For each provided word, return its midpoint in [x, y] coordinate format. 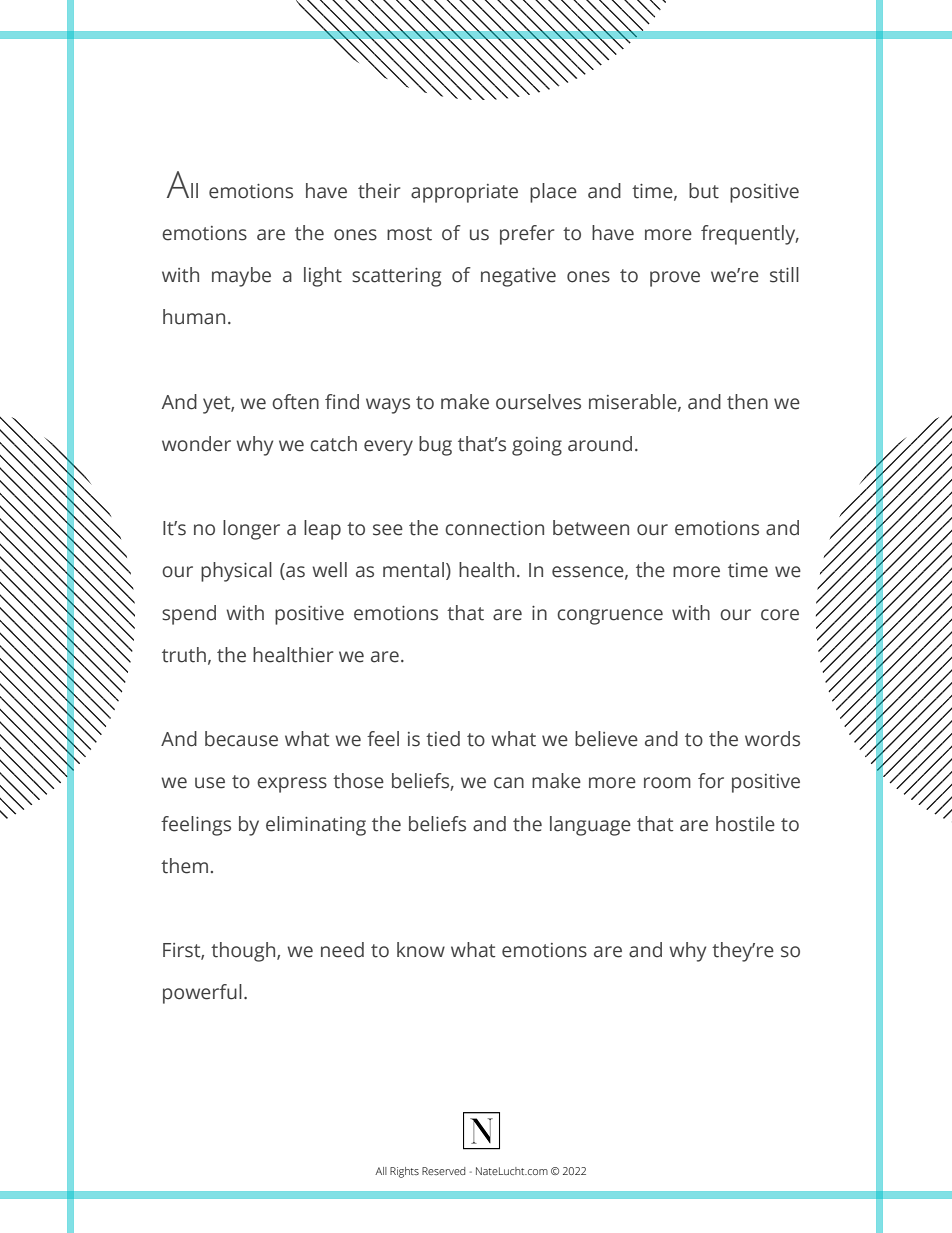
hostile [745, 824]
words [772, 739]
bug [435, 446]
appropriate [464, 193]
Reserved [444, 1171]
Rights [404, 1172]
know [421, 950]
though [244, 952]
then [747, 402]
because [241, 739]
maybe [241, 277]
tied [443, 739]
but [704, 191]
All [381, 1171]
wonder [196, 444]
